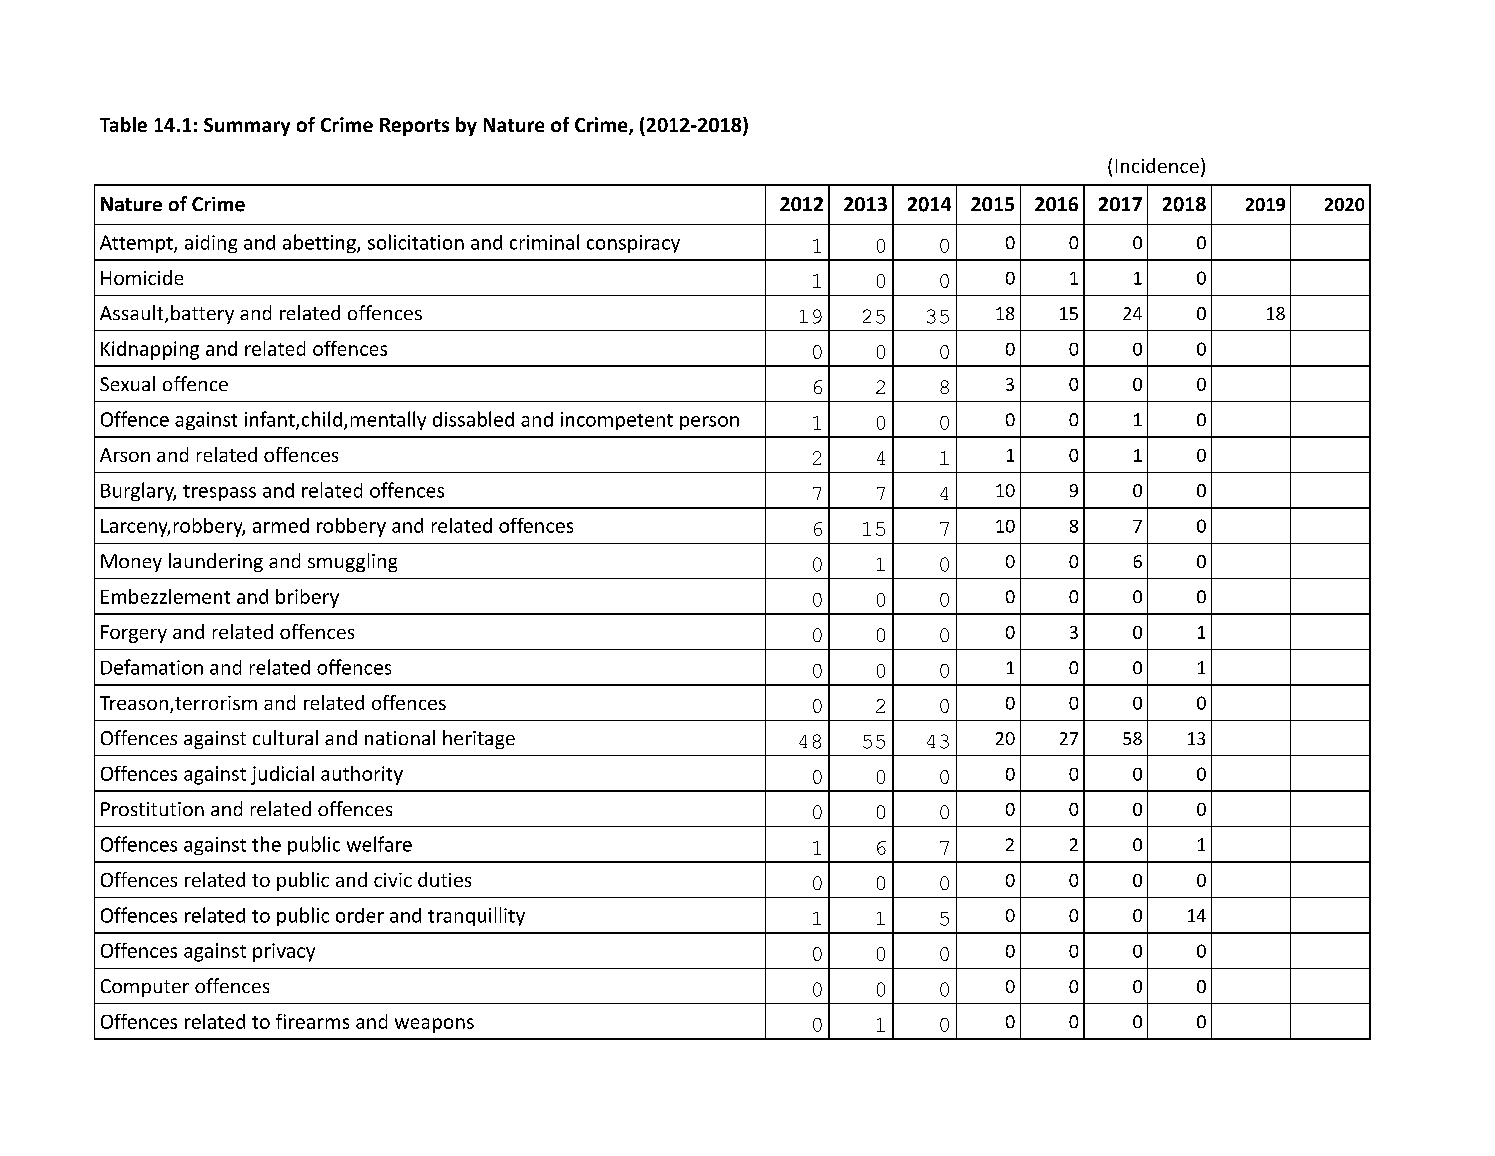 This screenshot has height=1156, width=1495. I want to click on Incidence, so click(1157, 165).
